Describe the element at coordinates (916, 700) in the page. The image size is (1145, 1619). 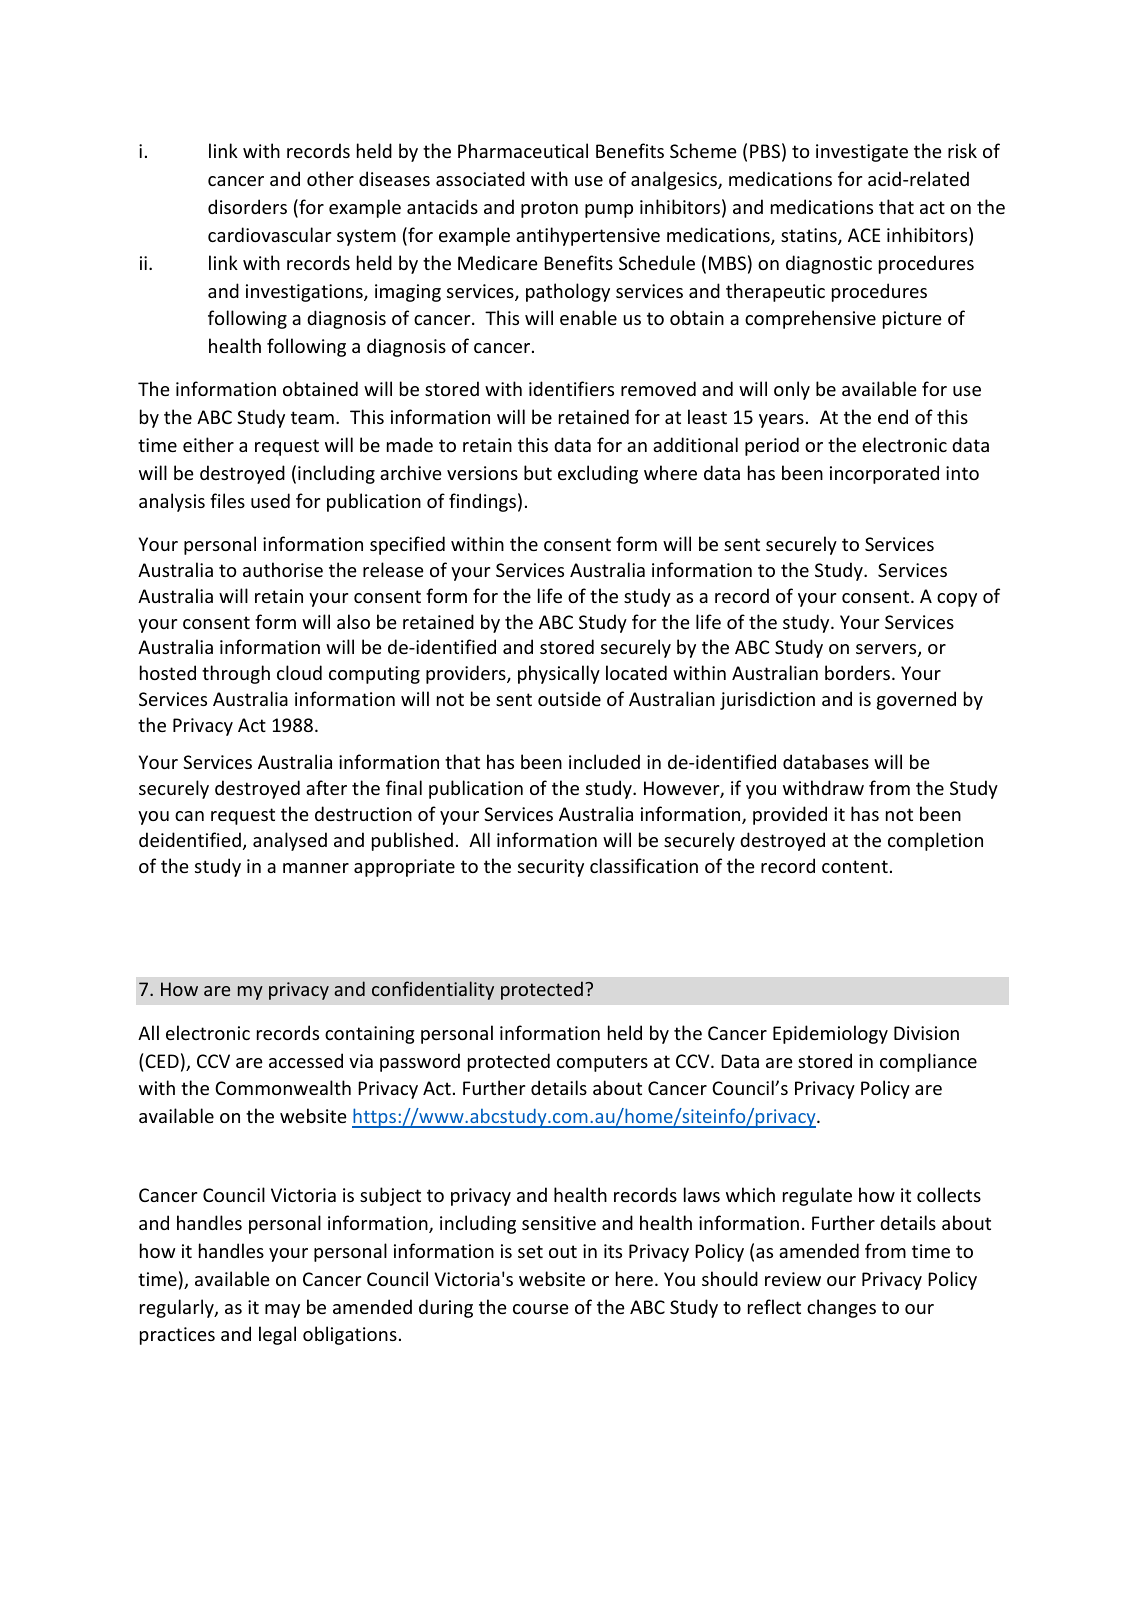
I see `governed` at that location.
